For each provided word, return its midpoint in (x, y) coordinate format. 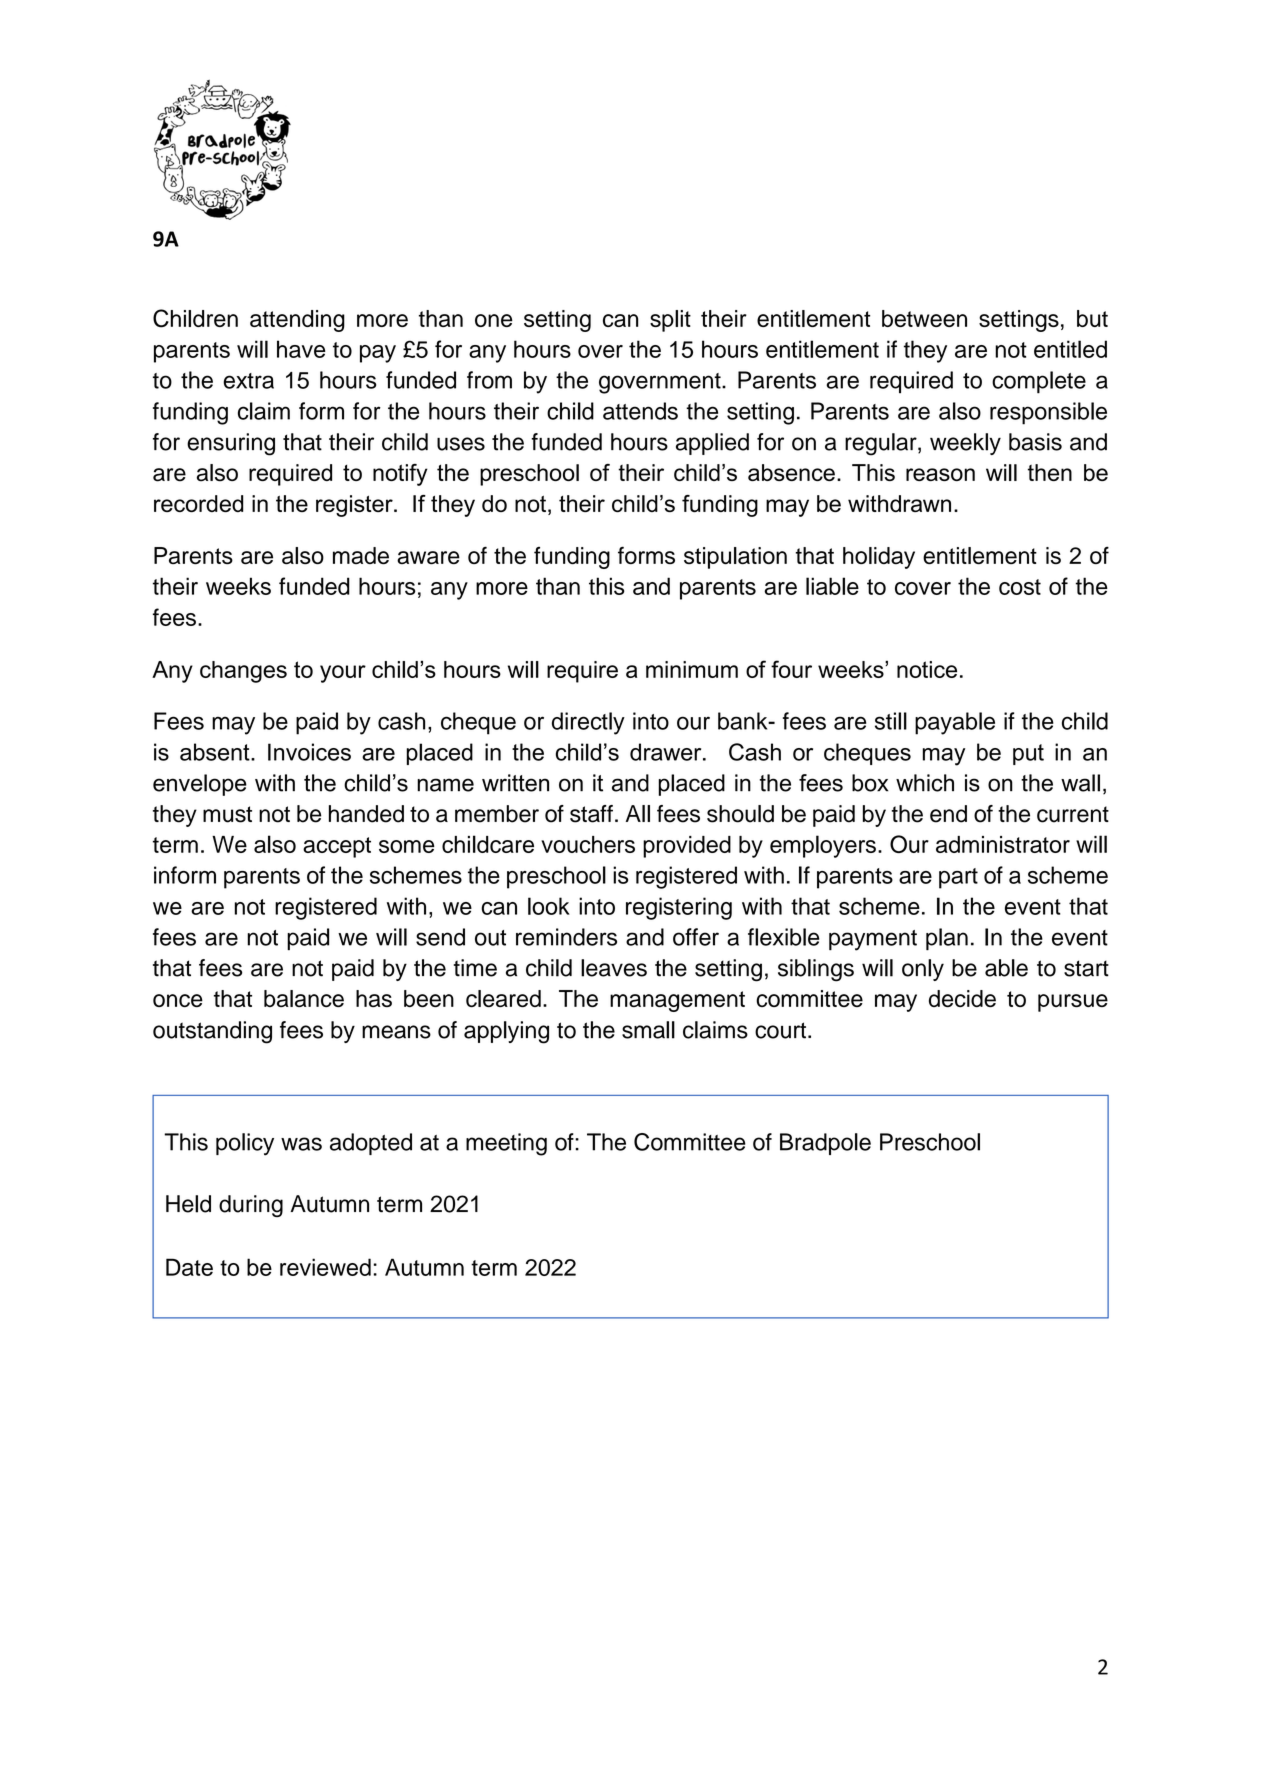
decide (962, 998)
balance (304, 998)
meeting (506, 1144)
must (227, 814)
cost (1020, 587)
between (924, 318)
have (301, 349)
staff (591, 814)
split (670, 321)
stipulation (735, 558)
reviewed (325, 1267)
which (925, 783)
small (648, 1030)
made (361, 556)
